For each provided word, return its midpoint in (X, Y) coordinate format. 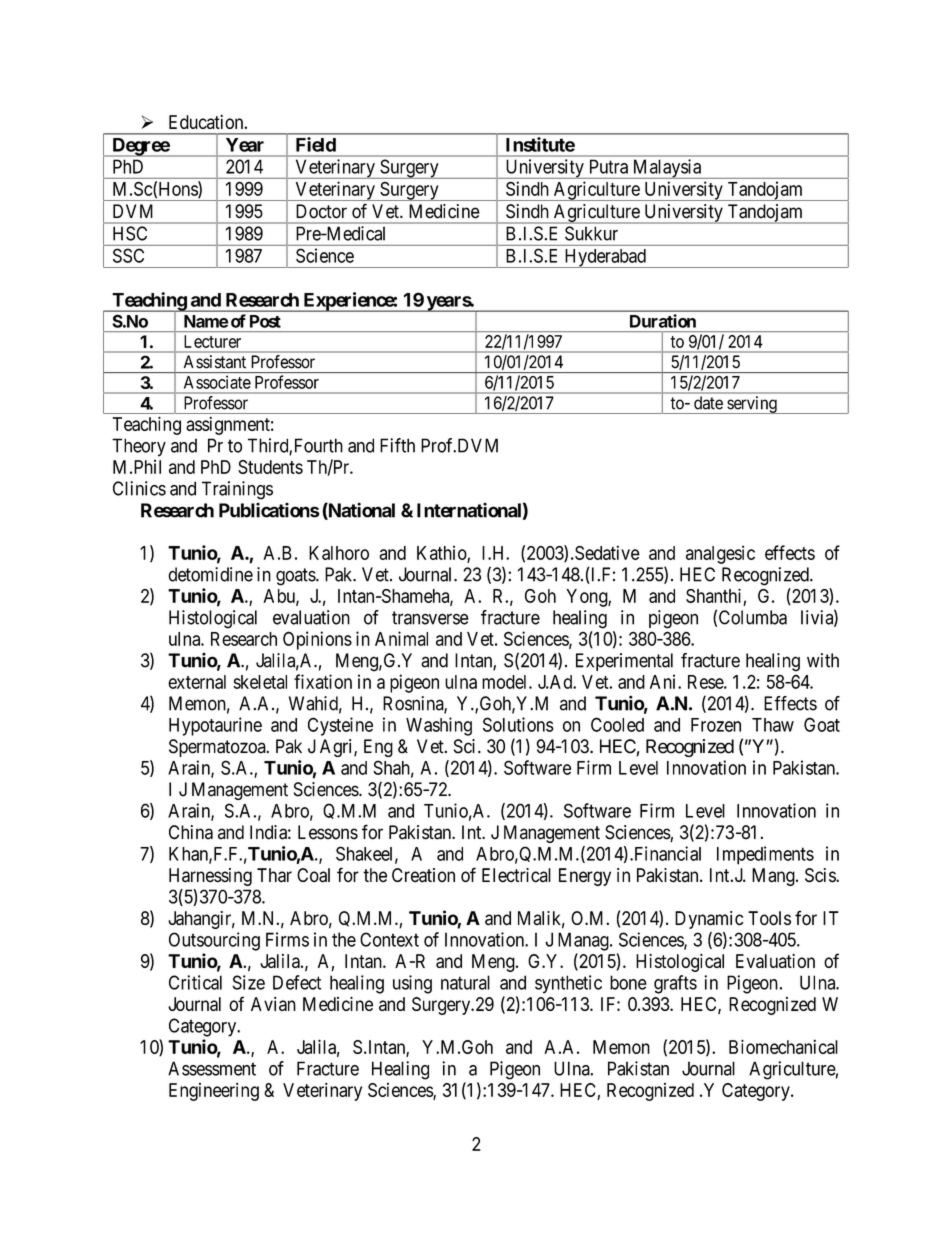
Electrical (516, 875)
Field (316, 144)
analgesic (720, 554)
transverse (430, 618)
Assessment (212, 1068)
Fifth (397, 445)
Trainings (237, 490)
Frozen (716, 725)
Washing (439, 726)
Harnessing (210, 877)
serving (752, 405)
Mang (774, 877)
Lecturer (212, 341)
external (197, 682)
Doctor (321, 211)
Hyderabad (605, 258)
